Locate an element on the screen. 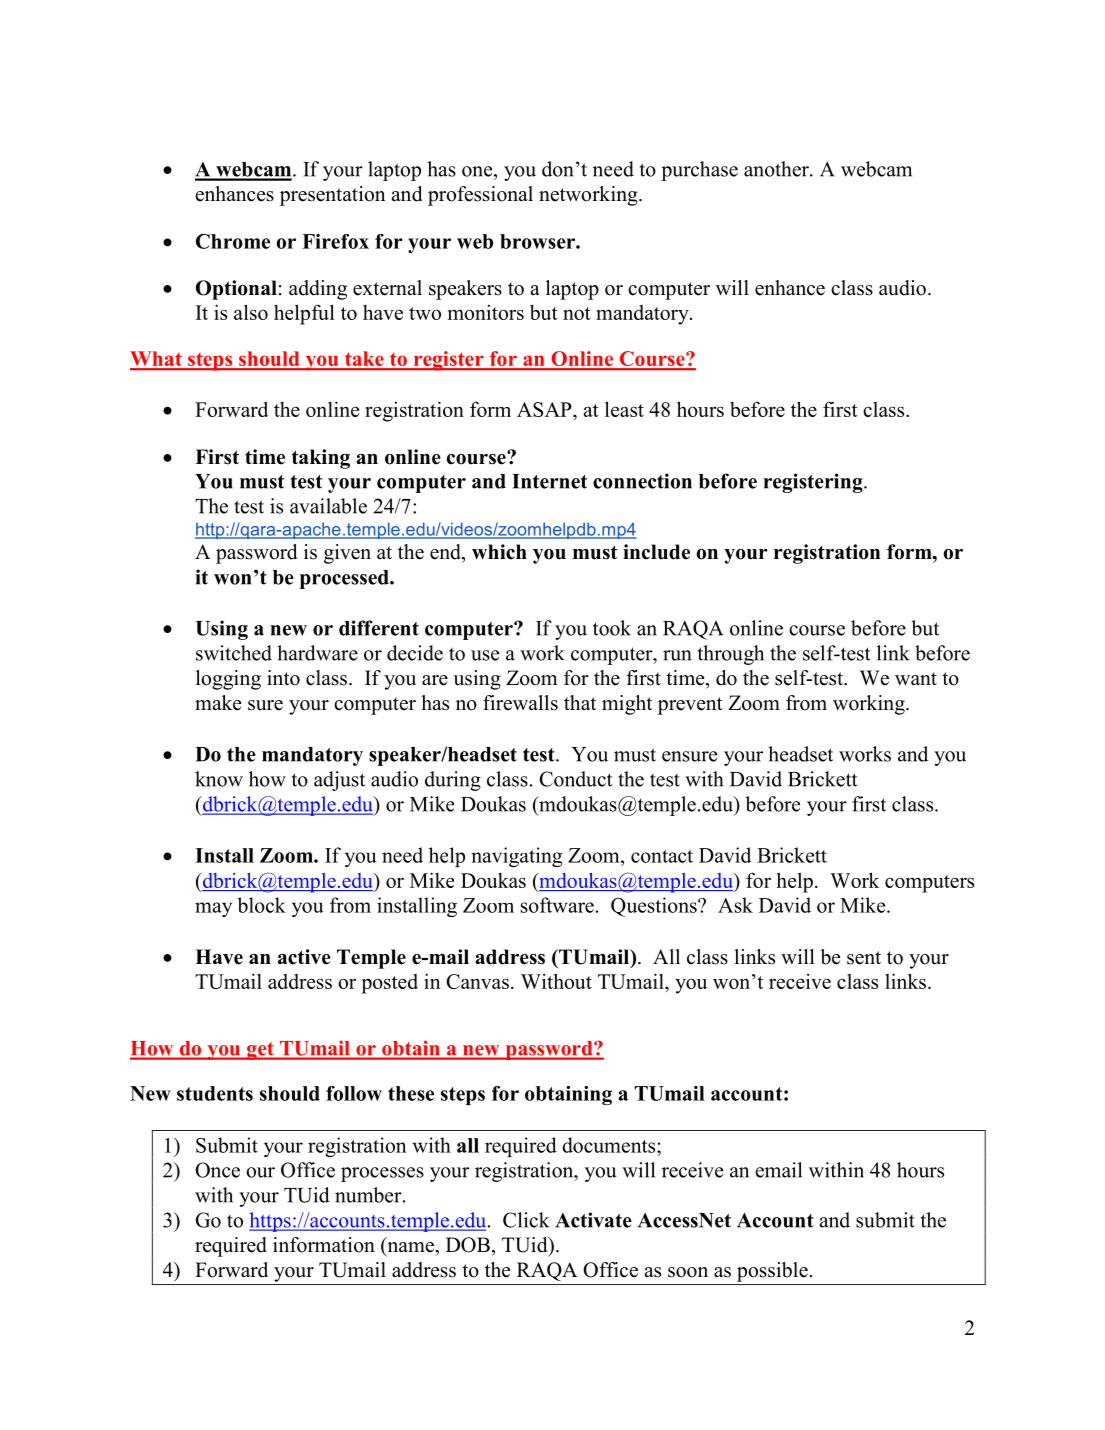 This screenshot has width=1105, height=1430. another is located at coordinates (777, 169).
